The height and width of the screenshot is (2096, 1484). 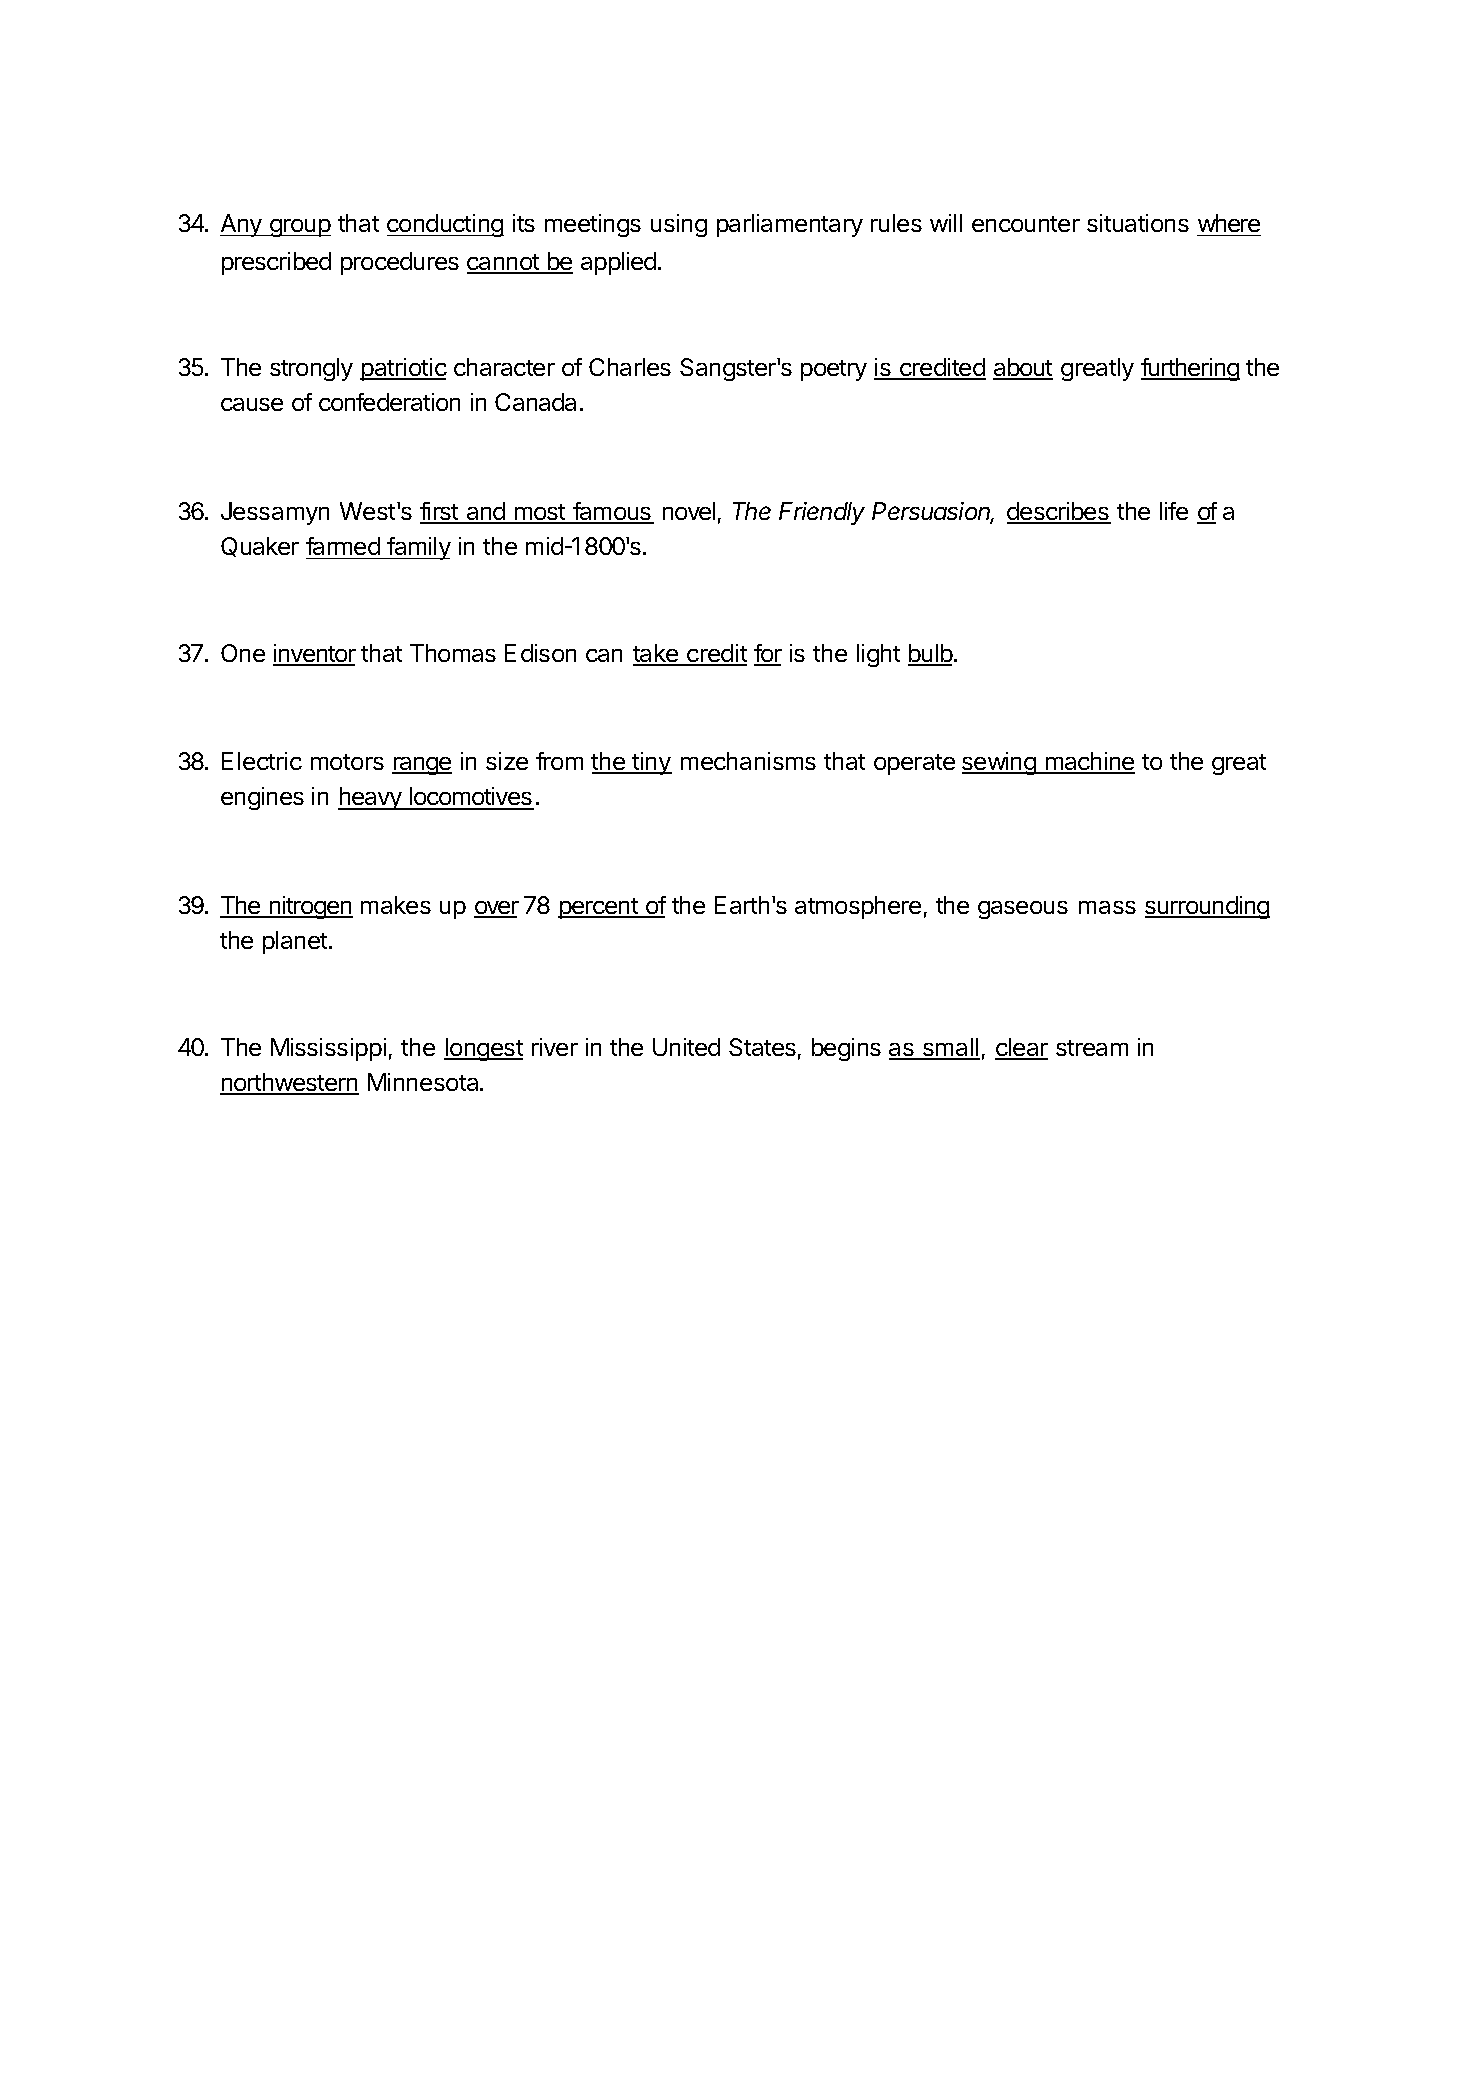 What do you see at coordinates (768, 654) in the screenshot?
I see `for` at bounding box center [768, 654].
